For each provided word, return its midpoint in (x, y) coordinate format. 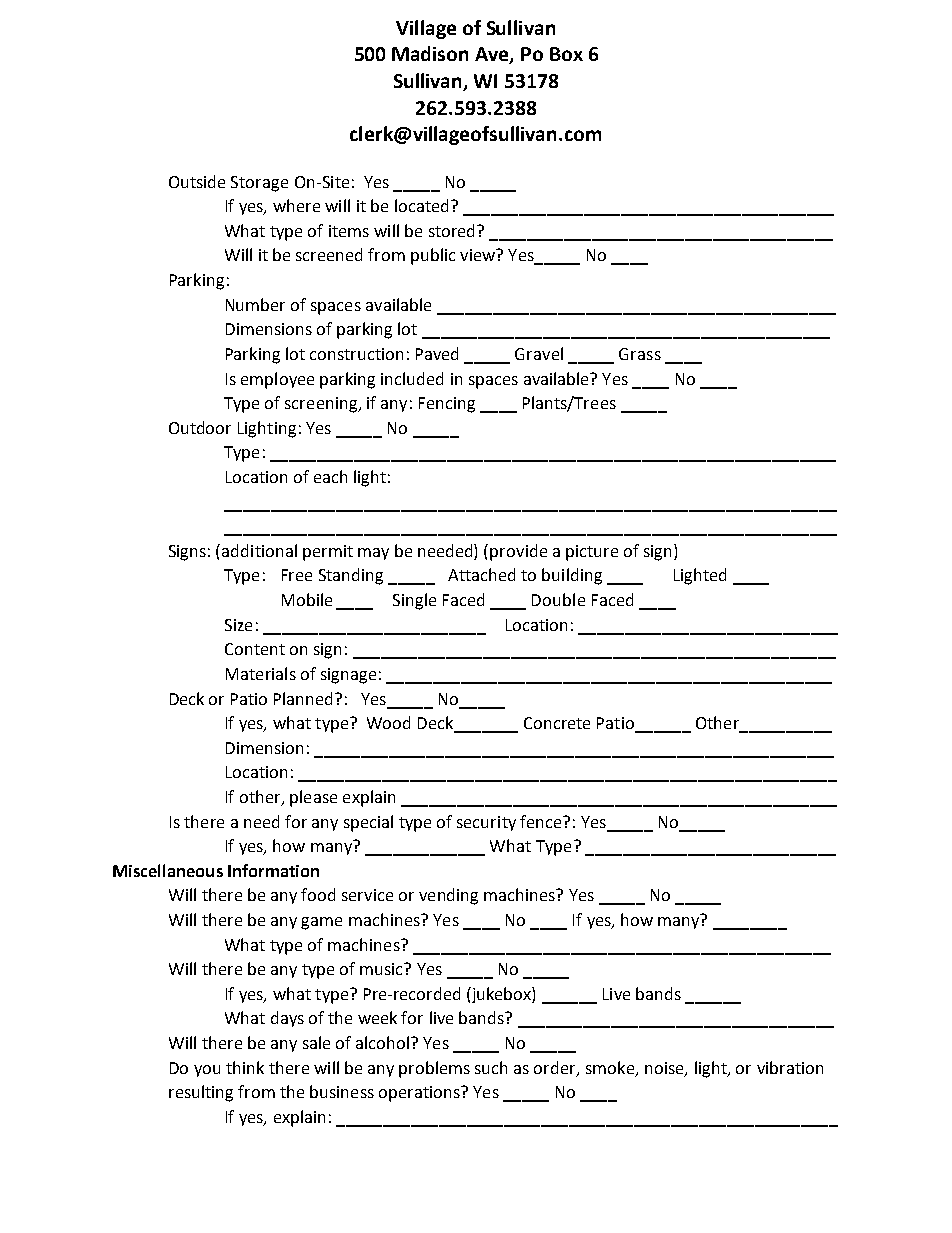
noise (665, 1069)
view (479, 255)
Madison (430, 53)
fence (542, 821)
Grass (640, 354)
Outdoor (200, 427)
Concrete (557, 723)
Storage (259, 184)
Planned (305, 698)
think (245, 1067)
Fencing (447, 405)
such (491, 1067)
